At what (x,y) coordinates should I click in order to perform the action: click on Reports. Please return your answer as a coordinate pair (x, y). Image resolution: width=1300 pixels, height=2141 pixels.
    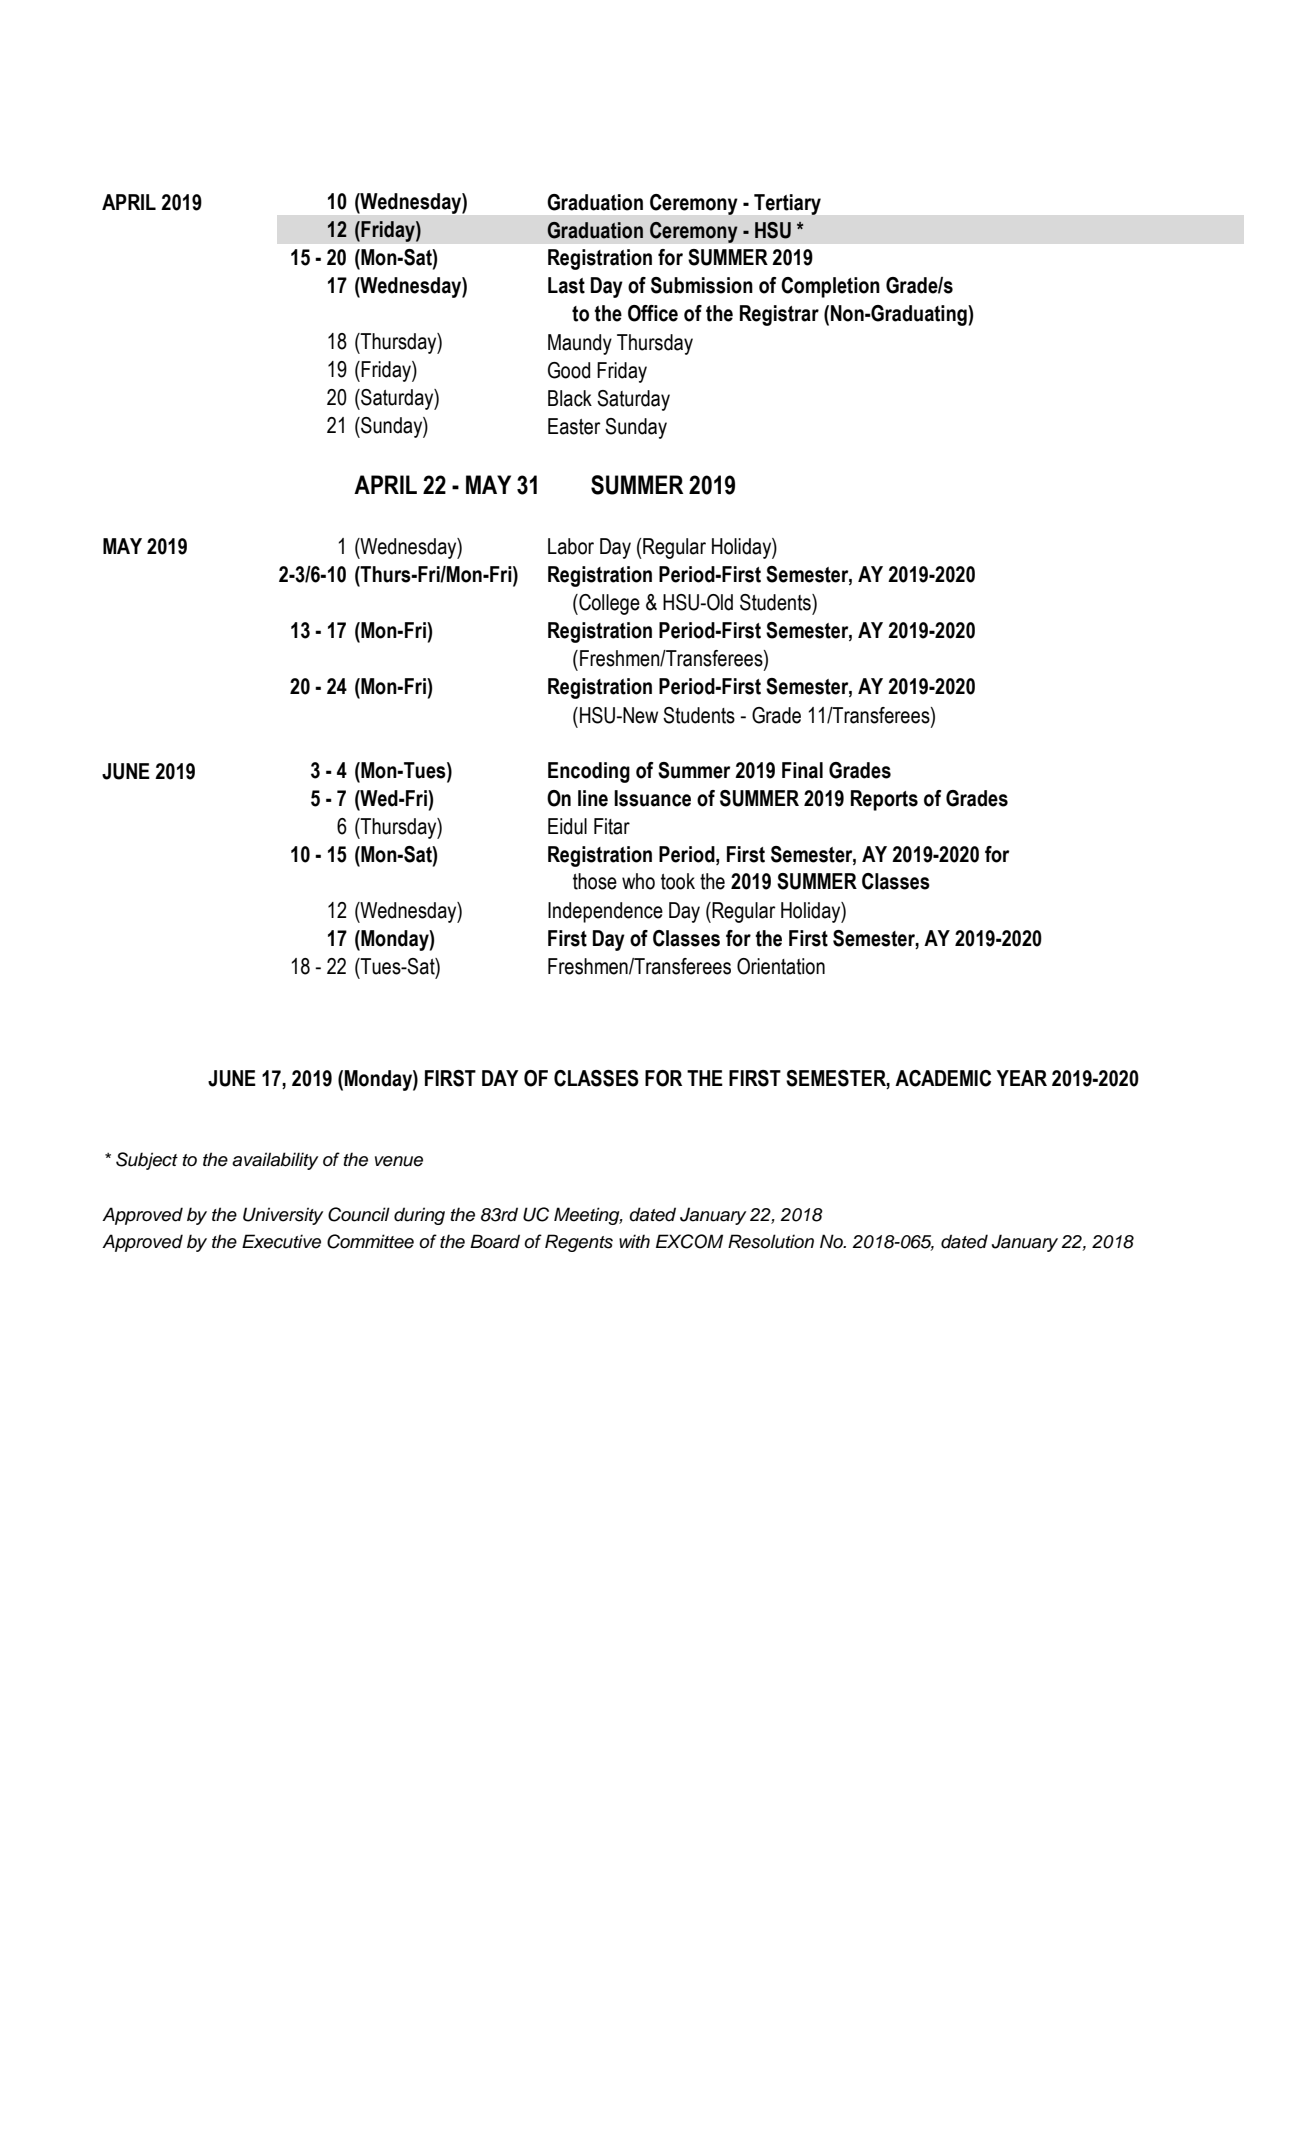
    Looking at the image, I should click on (884, 800).
